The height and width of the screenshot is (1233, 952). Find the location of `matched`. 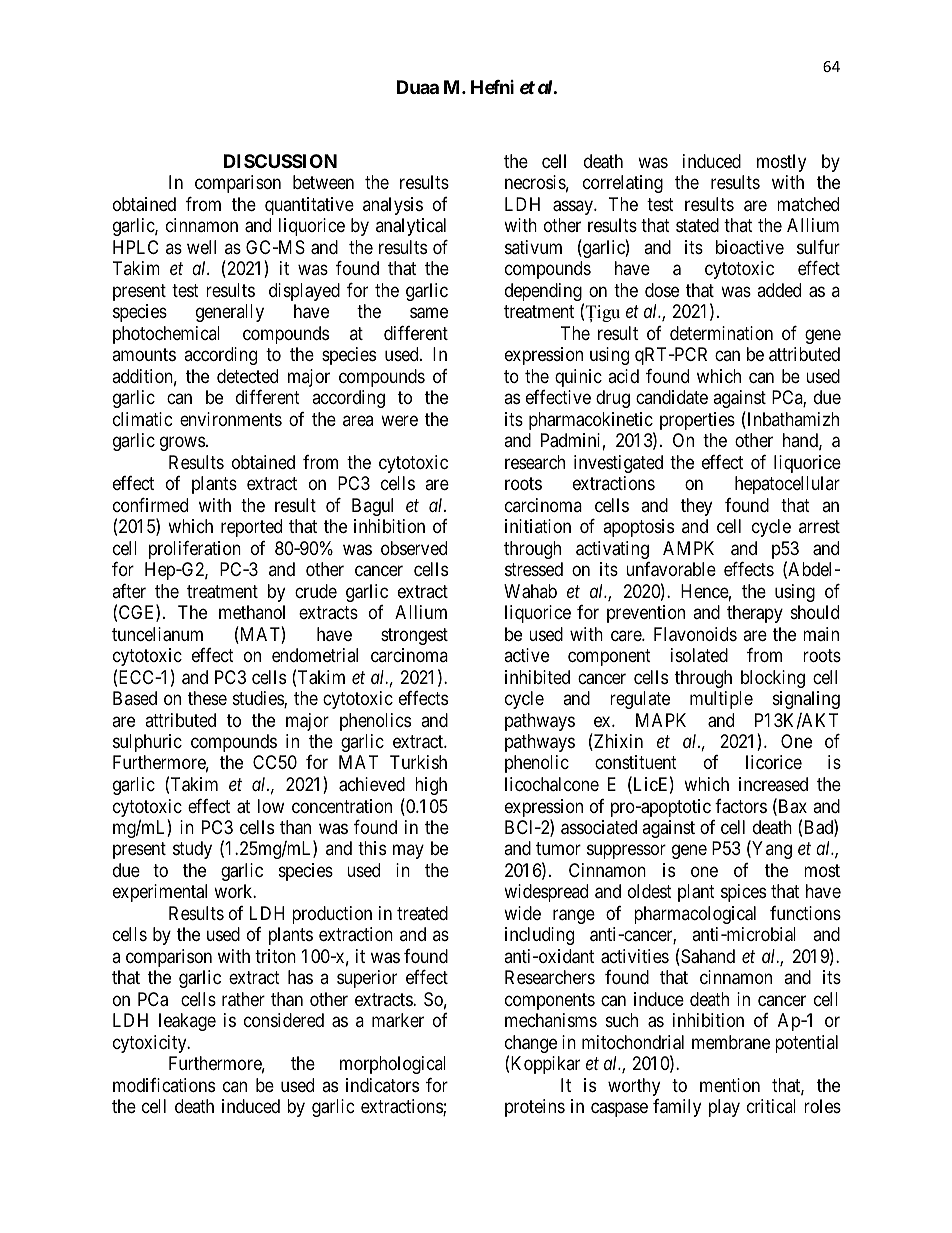

matched is located at coordinates (808, 204).
